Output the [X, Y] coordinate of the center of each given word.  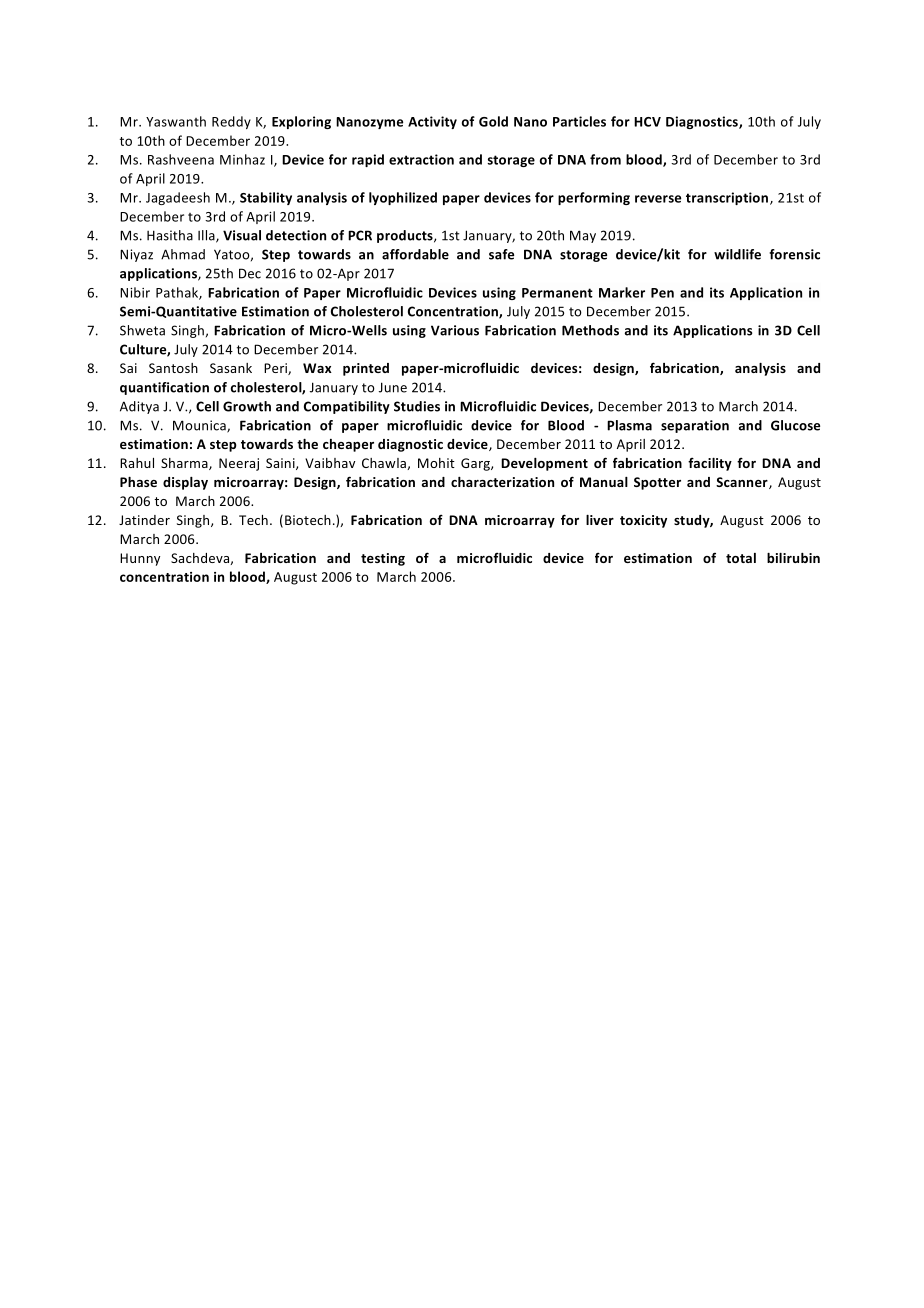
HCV [647, 122]
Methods [590, 330]
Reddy [231, 122]
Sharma [185, 464]
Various [455, 330]
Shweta [142, 330]
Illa [207, 236]
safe [501, 254]
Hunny [140, 559]
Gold [493, 121]
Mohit [436, 463]
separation [695, 426]
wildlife [737, 254]
